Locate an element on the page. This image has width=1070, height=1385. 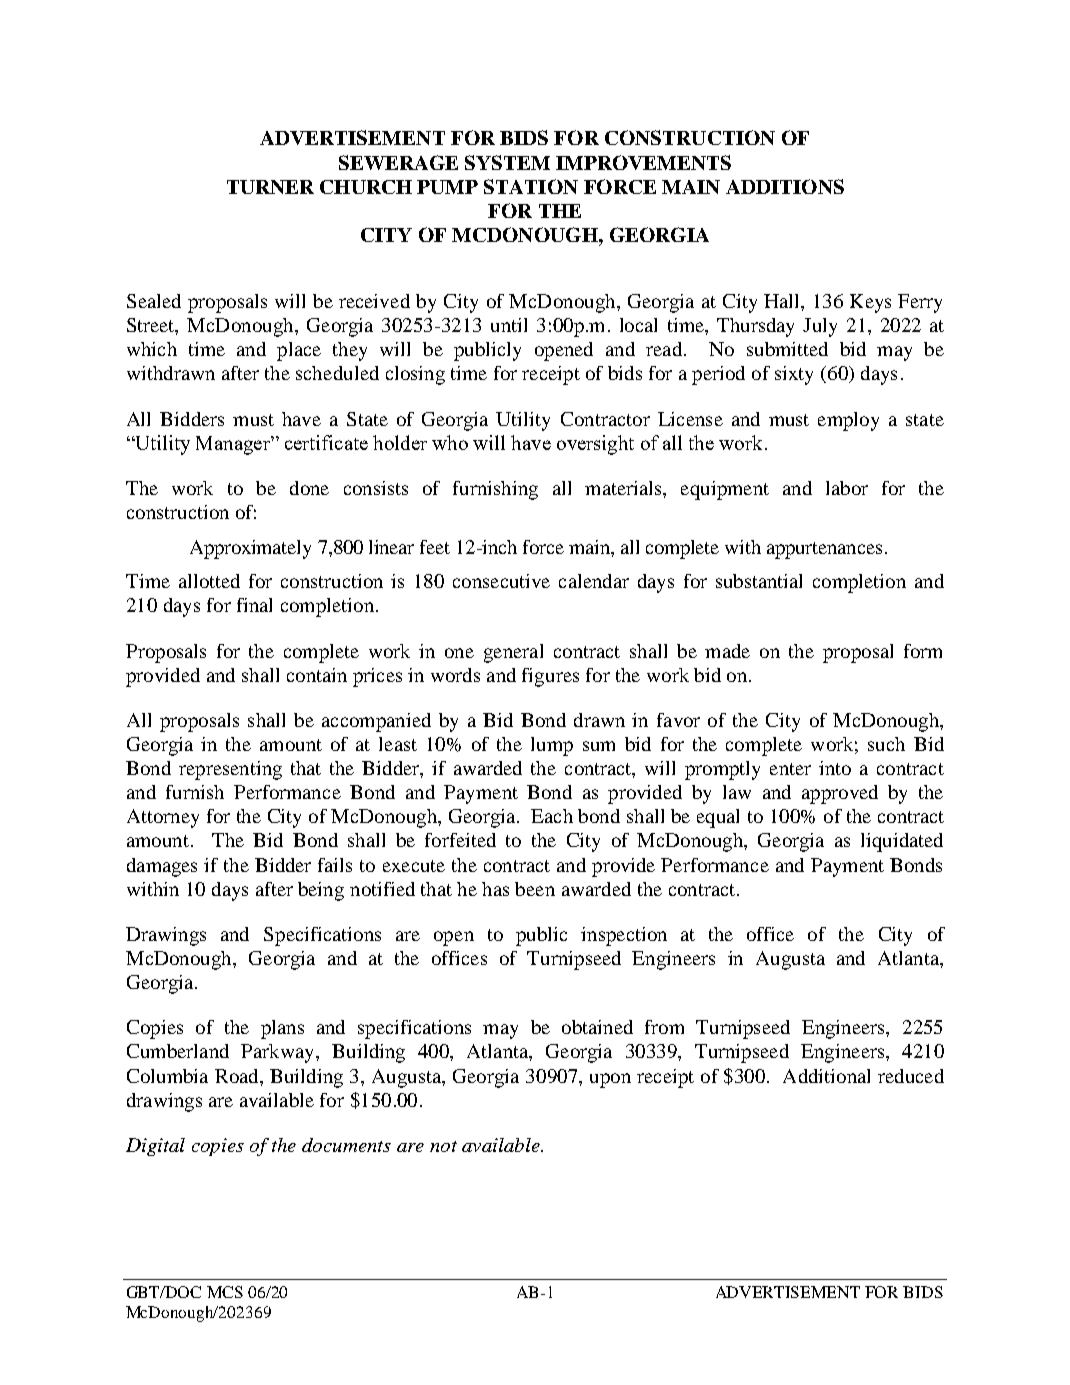
representing is located at coordinates (230, 770).
